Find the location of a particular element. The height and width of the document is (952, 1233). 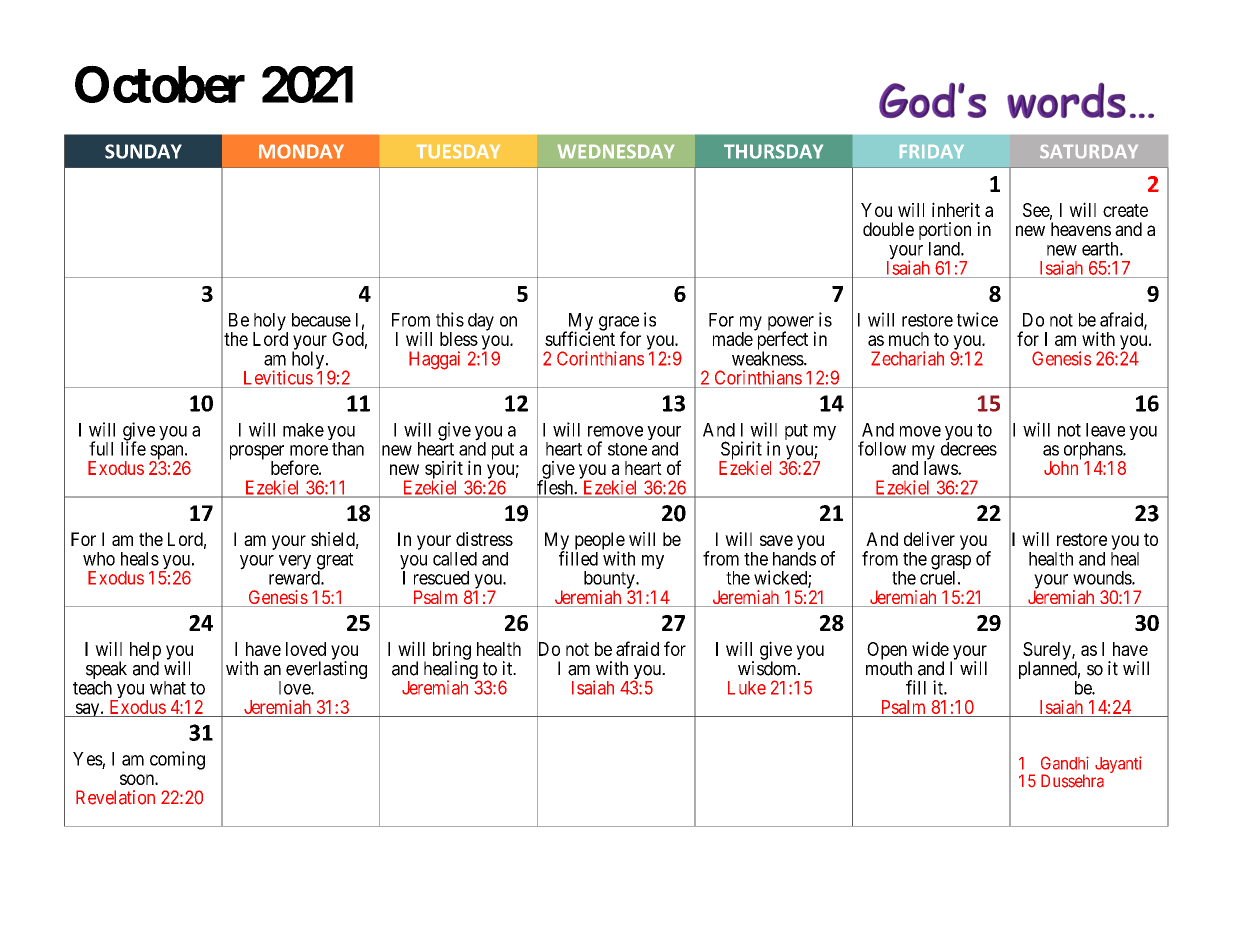

FRIDAY is located at coordinates (932, 151).
